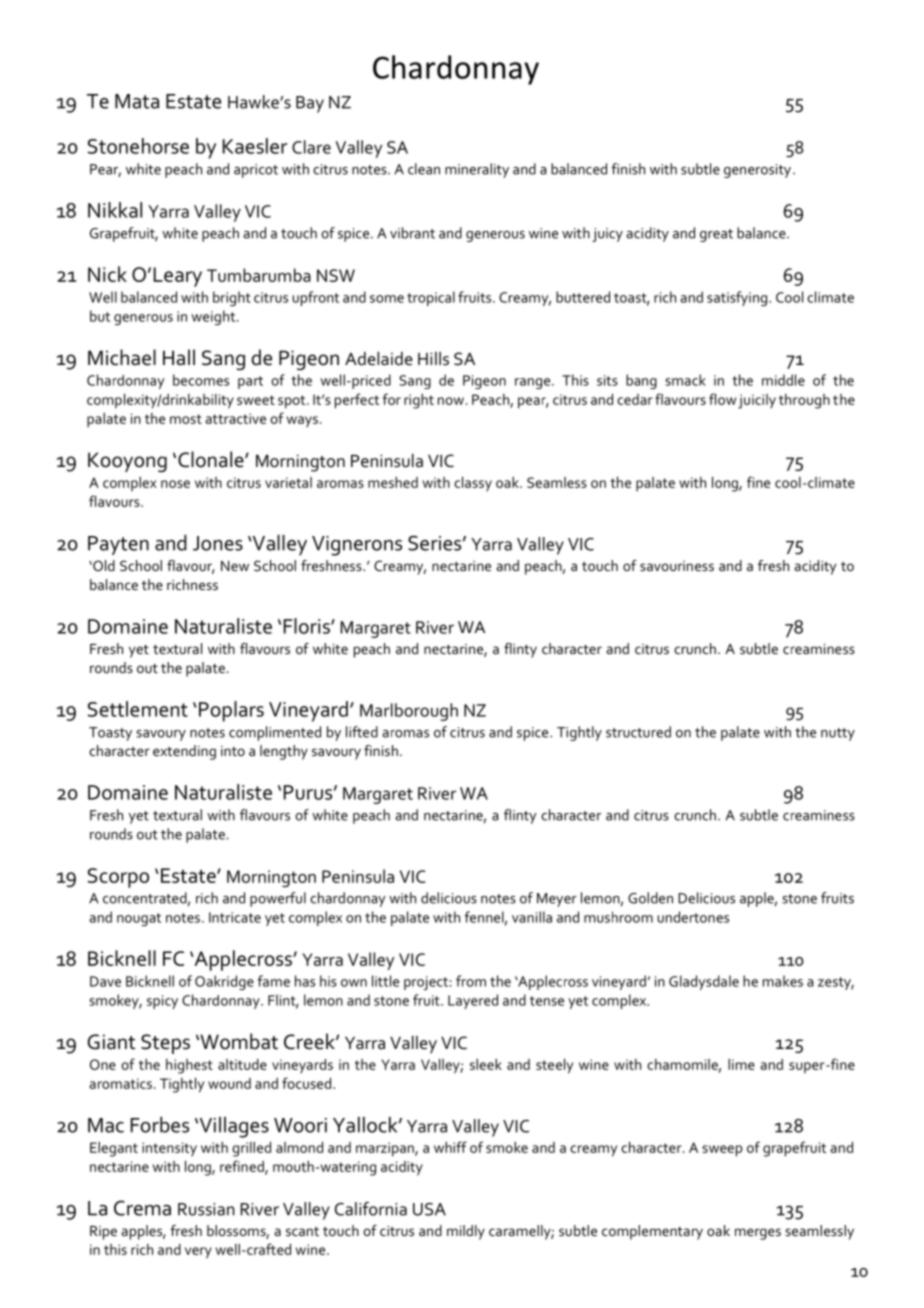 The height and width of the screenshot is (1308, 924). I want to click on Russian, so click(206, 1209).
